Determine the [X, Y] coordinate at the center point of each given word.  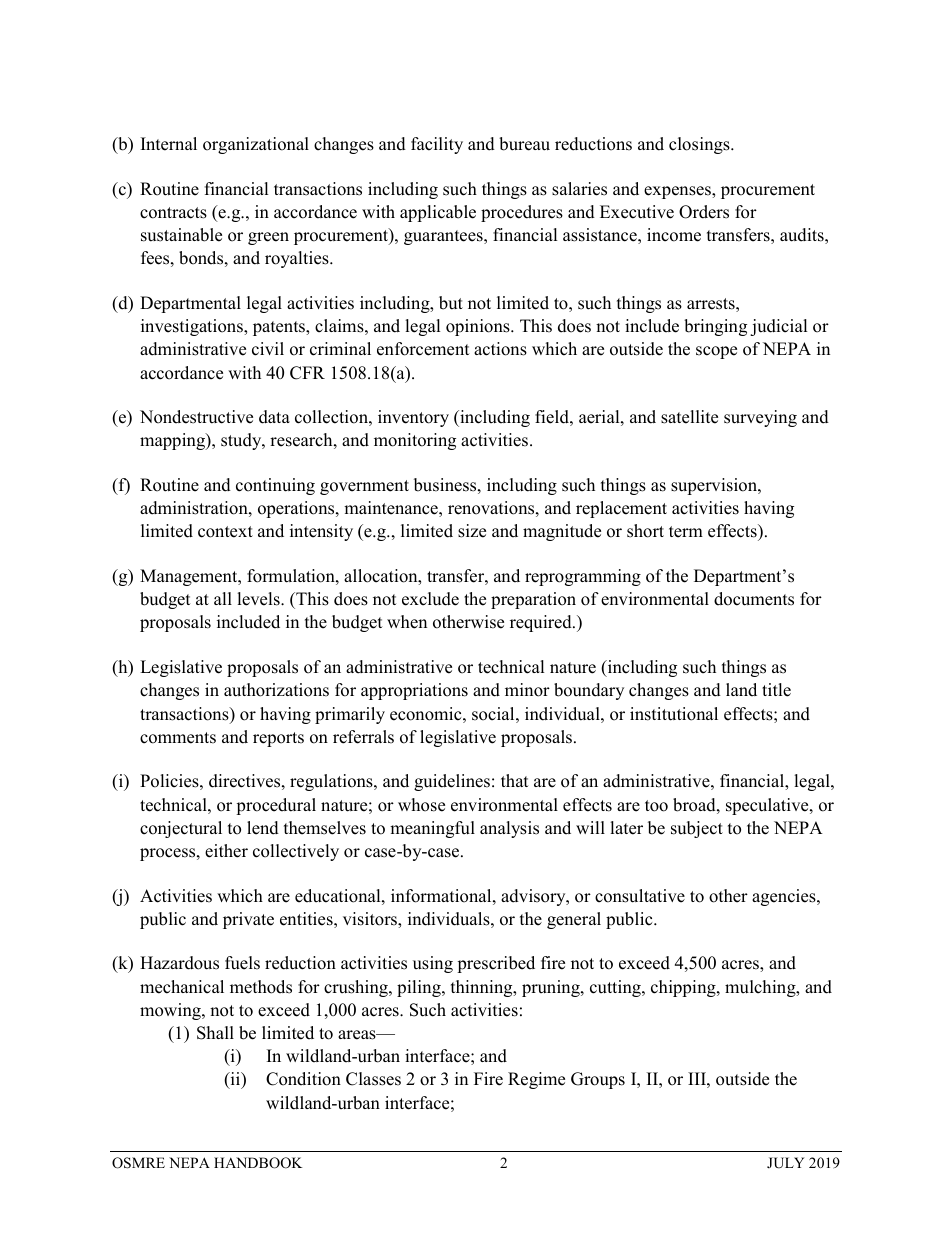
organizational [256, 145]
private [248, 920]
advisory [534, 897]
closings [700, 145]
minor [527, 690]
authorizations [276, 690]
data [274, 417]
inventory [413, 418]
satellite [689, 417]
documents [754, 599]
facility [437, 145]
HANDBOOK [258, 1163]
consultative [640, 896]
